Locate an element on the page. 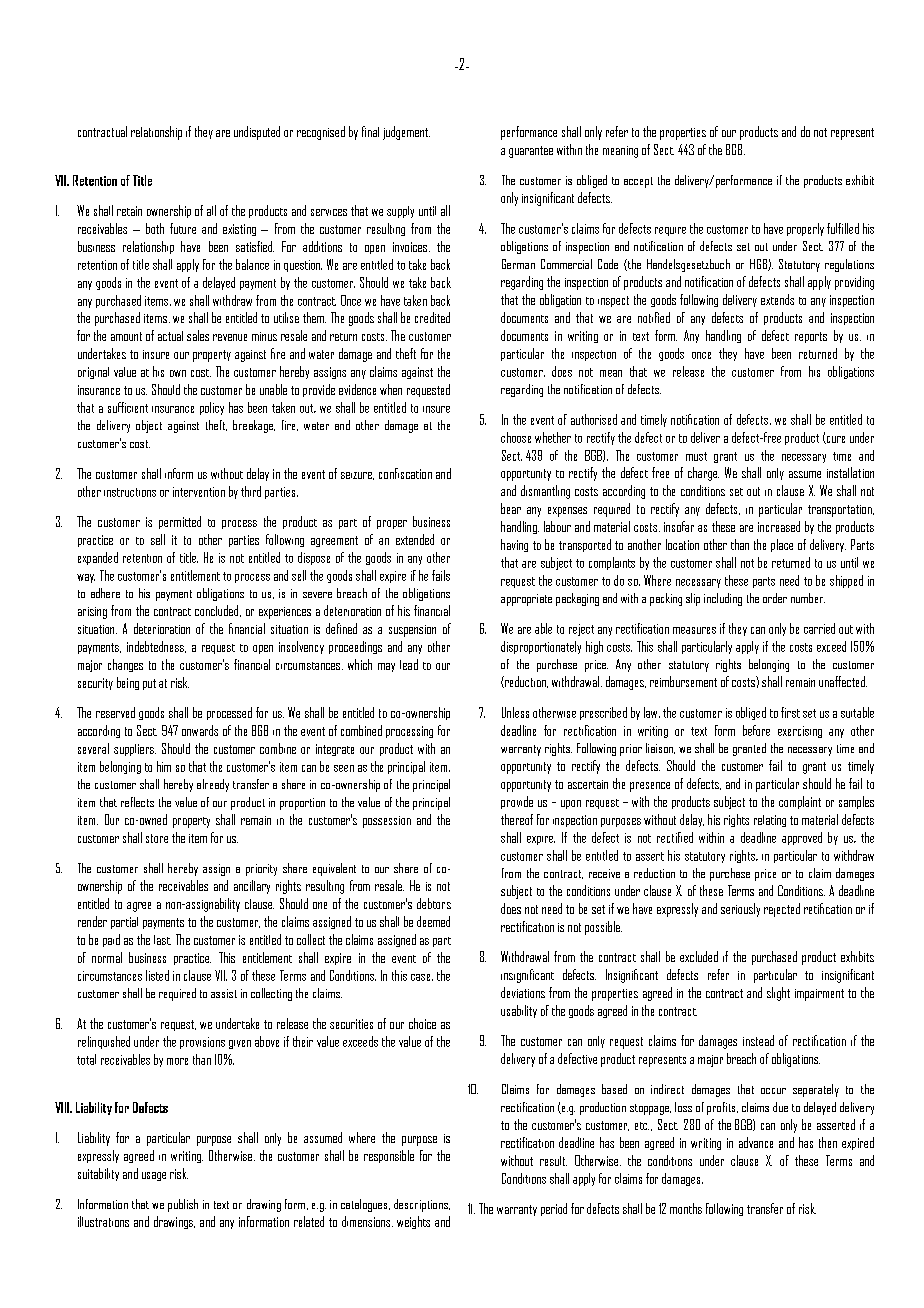 The image size is (924, 1308). thereof is located at coordinates (517, 819).
